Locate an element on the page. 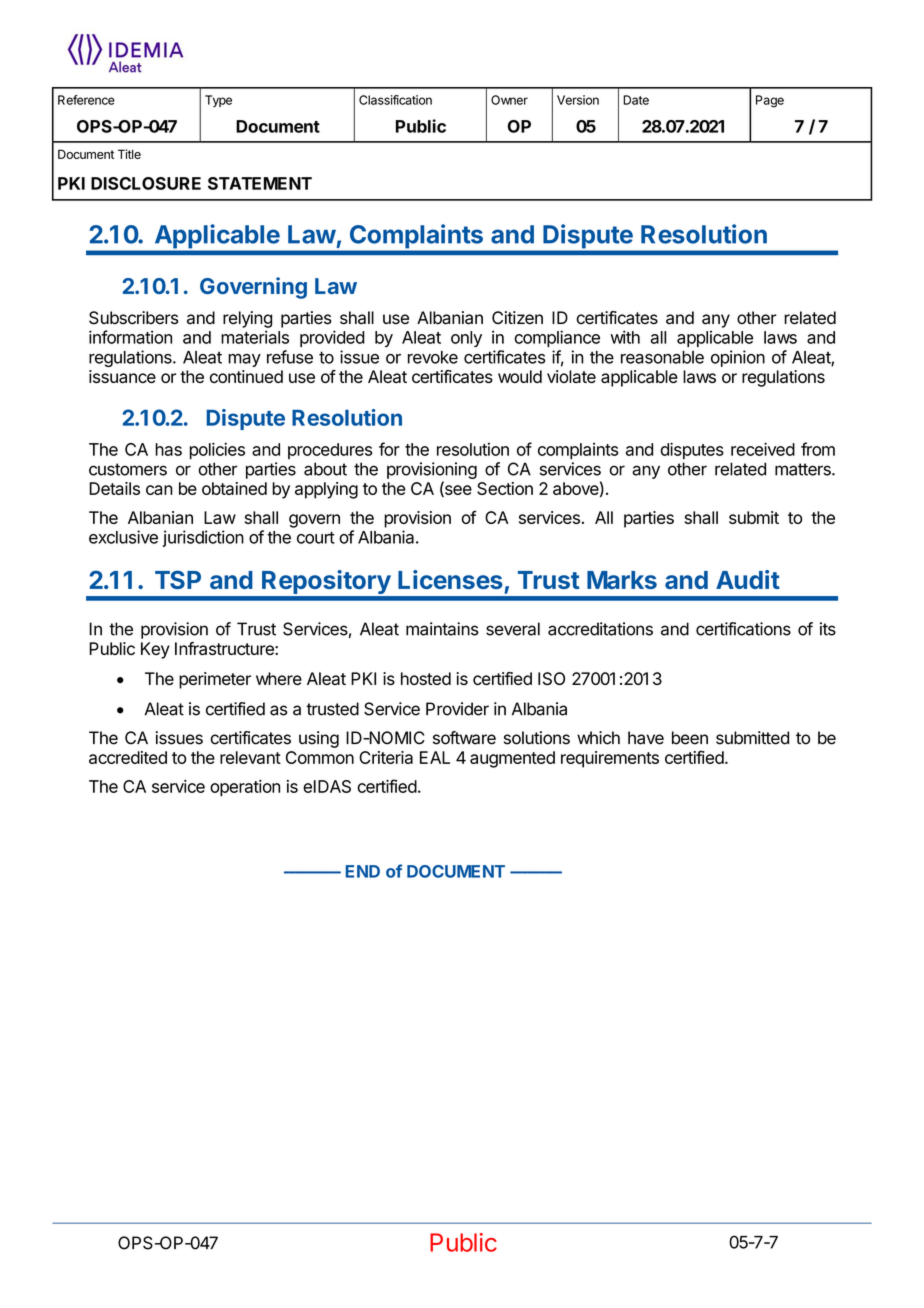 This document has height=1308, width=924. Page is located at coordinates (770, 101).
